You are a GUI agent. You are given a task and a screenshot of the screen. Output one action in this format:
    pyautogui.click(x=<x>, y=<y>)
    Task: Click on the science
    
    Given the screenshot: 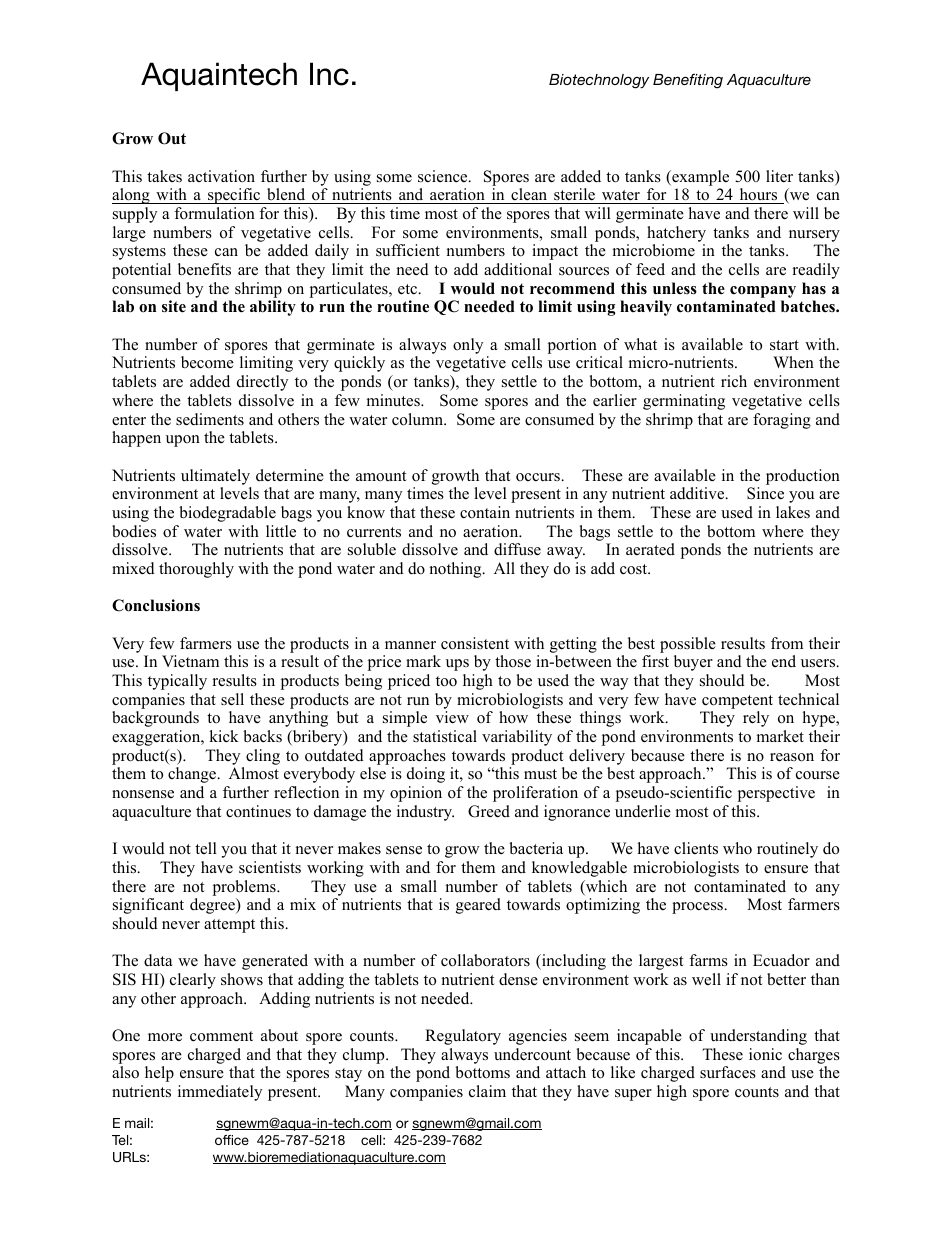 What is the action you would take?
    pyautogui.click(x=444, y=176)
